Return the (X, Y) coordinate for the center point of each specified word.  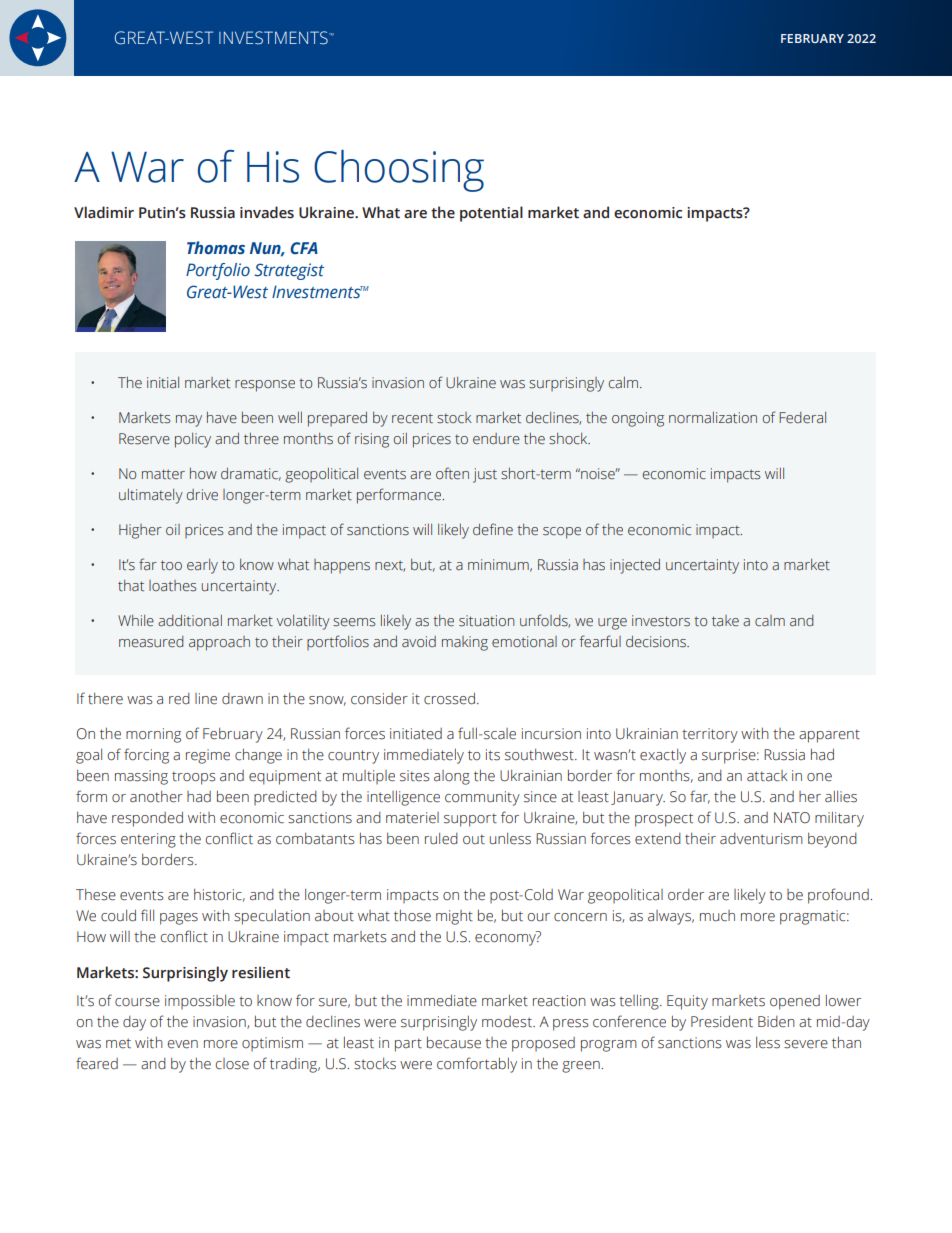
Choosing (399, 171)
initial (163, 383)
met (118, 1043)
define (493, 529)
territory (710, 735)
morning (153, 735)
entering (148, 840)
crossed (449, 699)
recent (412, 418)
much (717, 916)
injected (635, 566)
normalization (713, 417)
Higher (140, 531)
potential (491, 214)
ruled (441, 839)
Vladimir (104, 212)
